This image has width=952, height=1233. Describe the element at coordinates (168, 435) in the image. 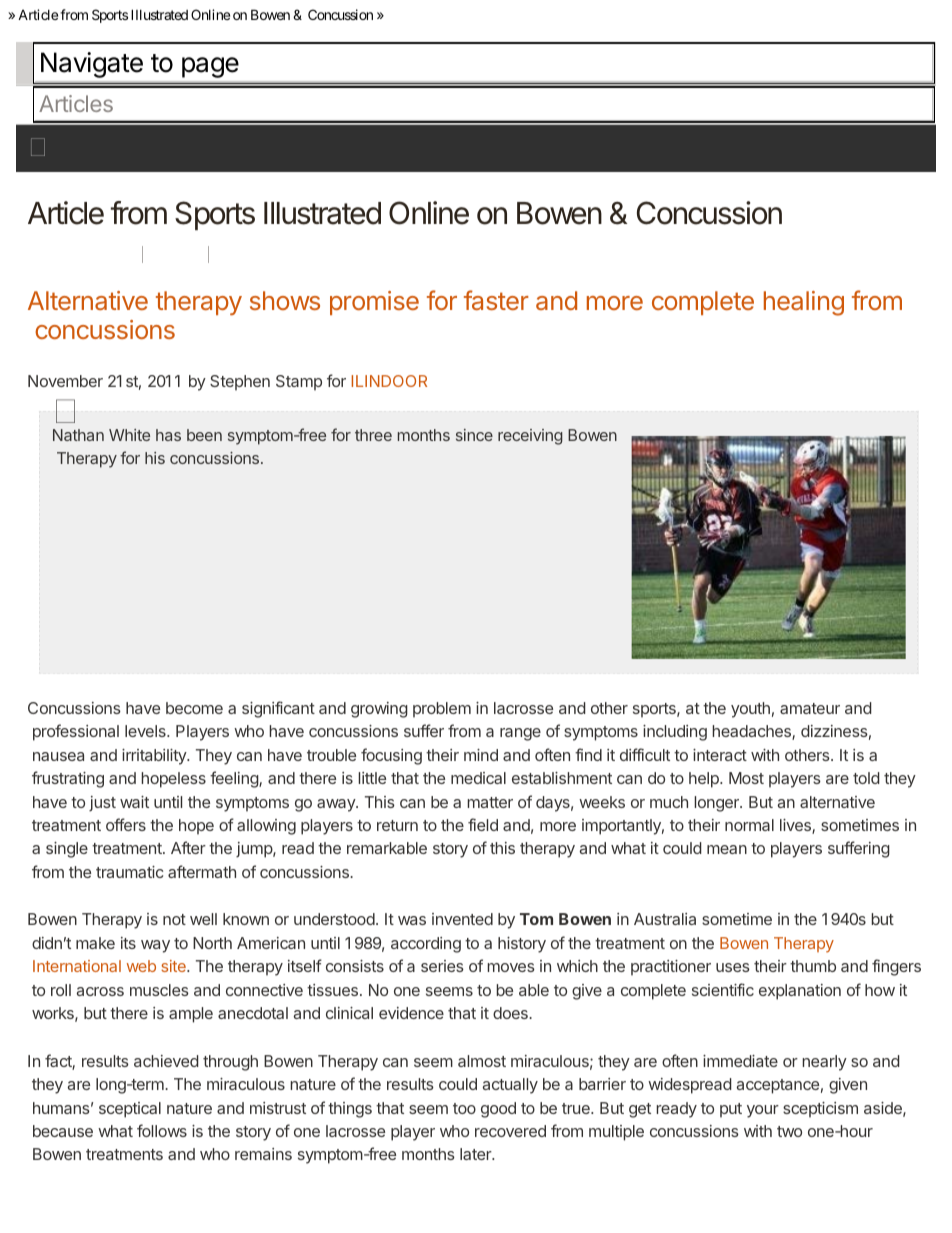

I see `has` at that location.
